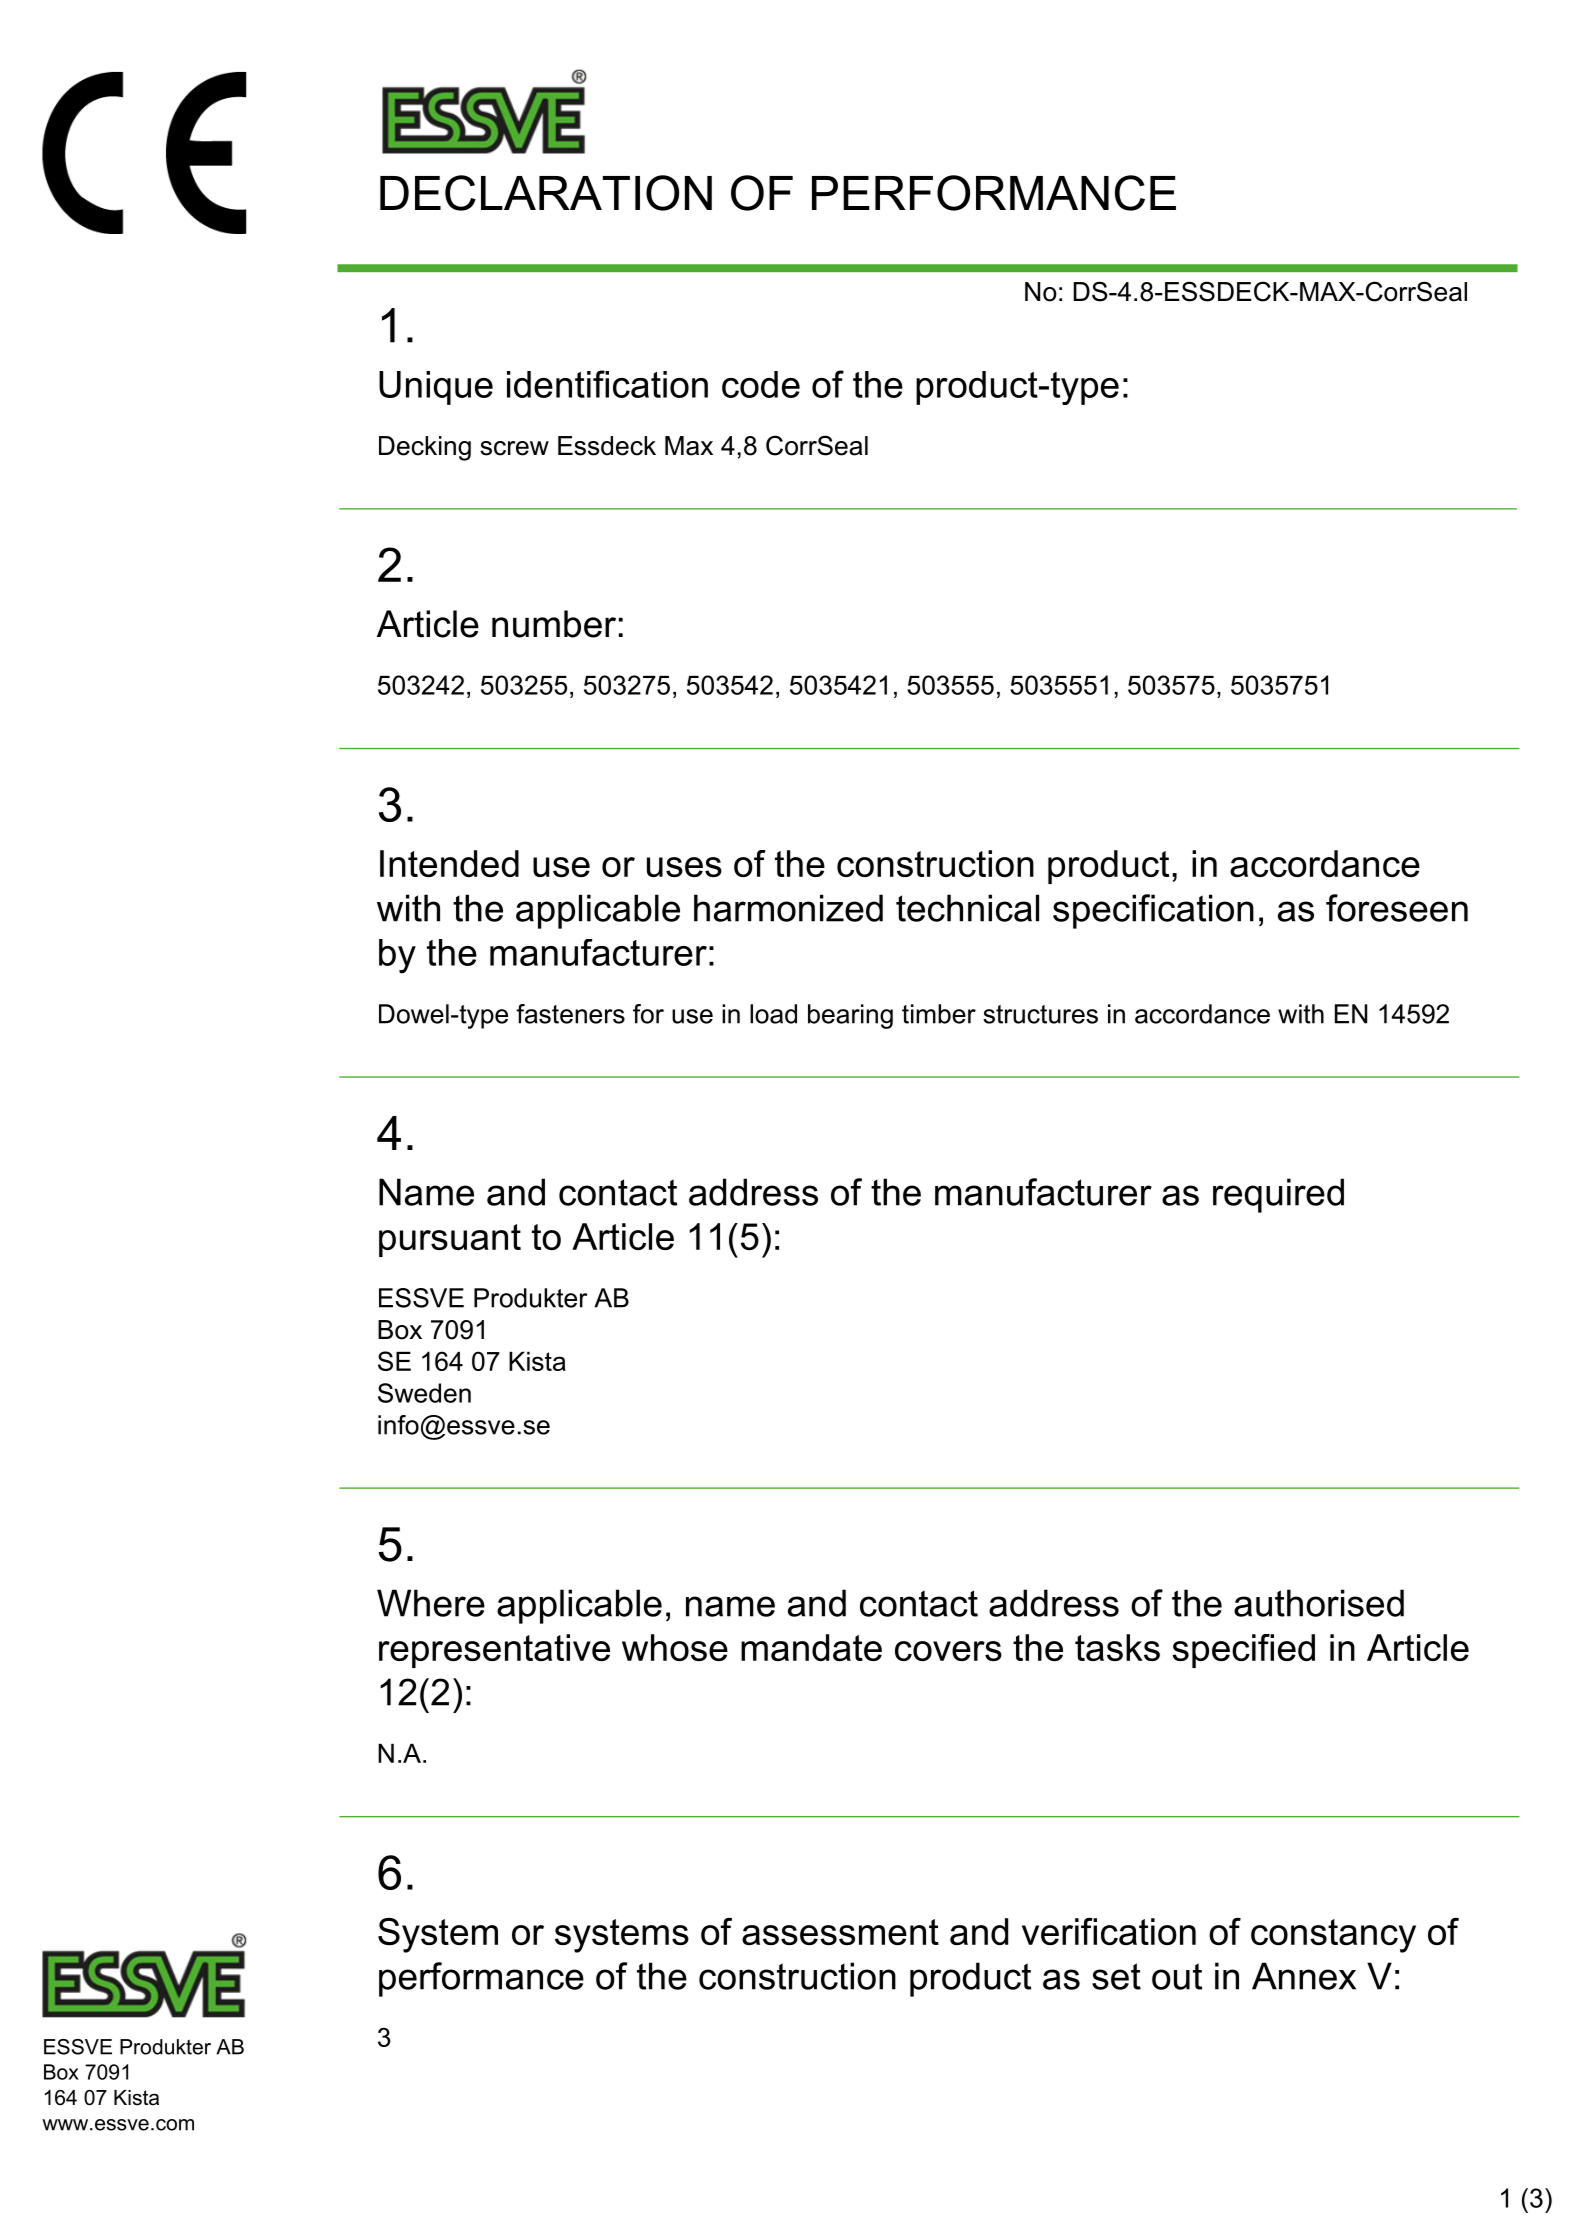 The width and height of the image is (1575, 2227). Describe the element at coordinates (761, 384) in the image. I see `code` at that location.
